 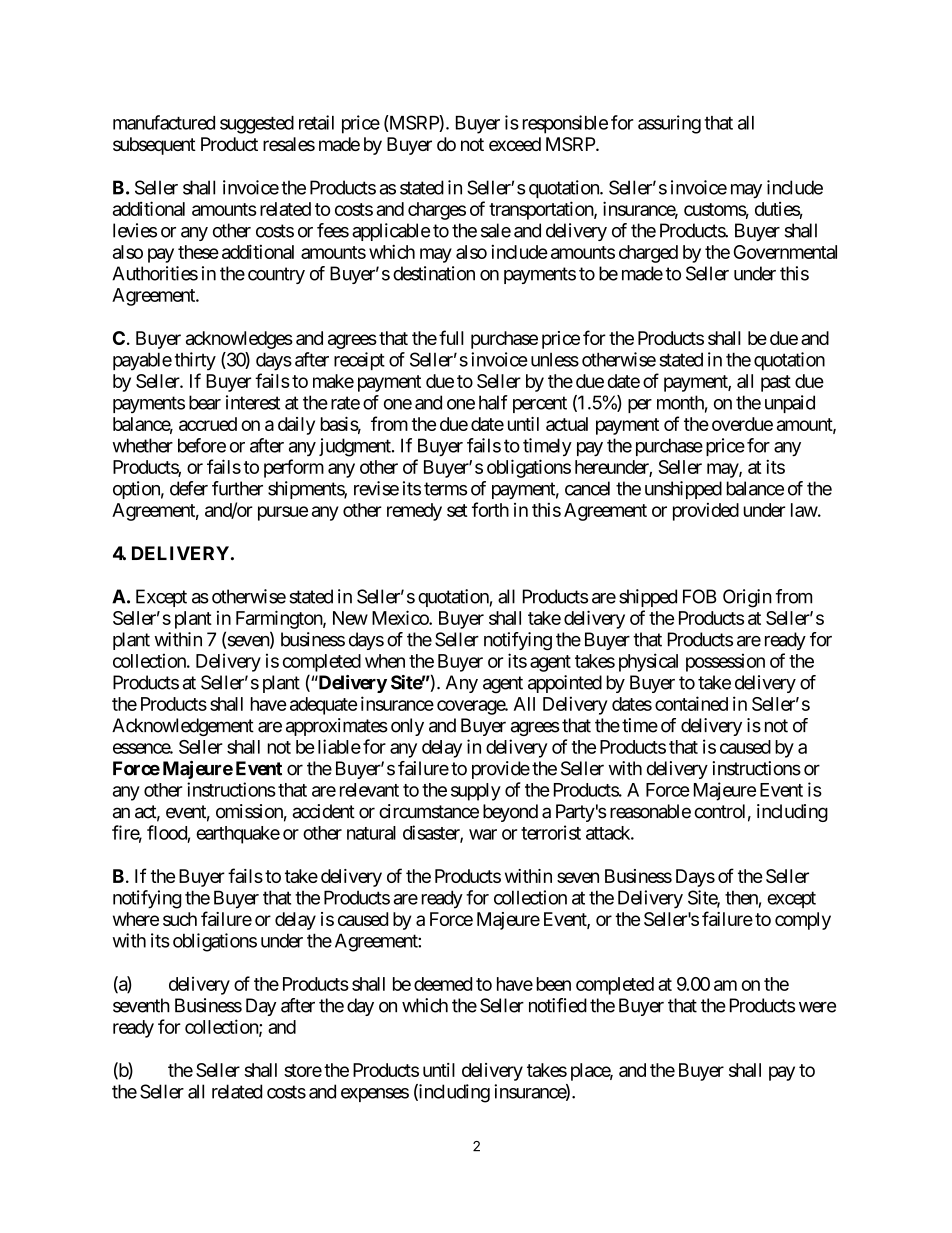 What do you see at coordinates (669, 124) in the image?
I see `assuring` at bounding box center [669, 124].
